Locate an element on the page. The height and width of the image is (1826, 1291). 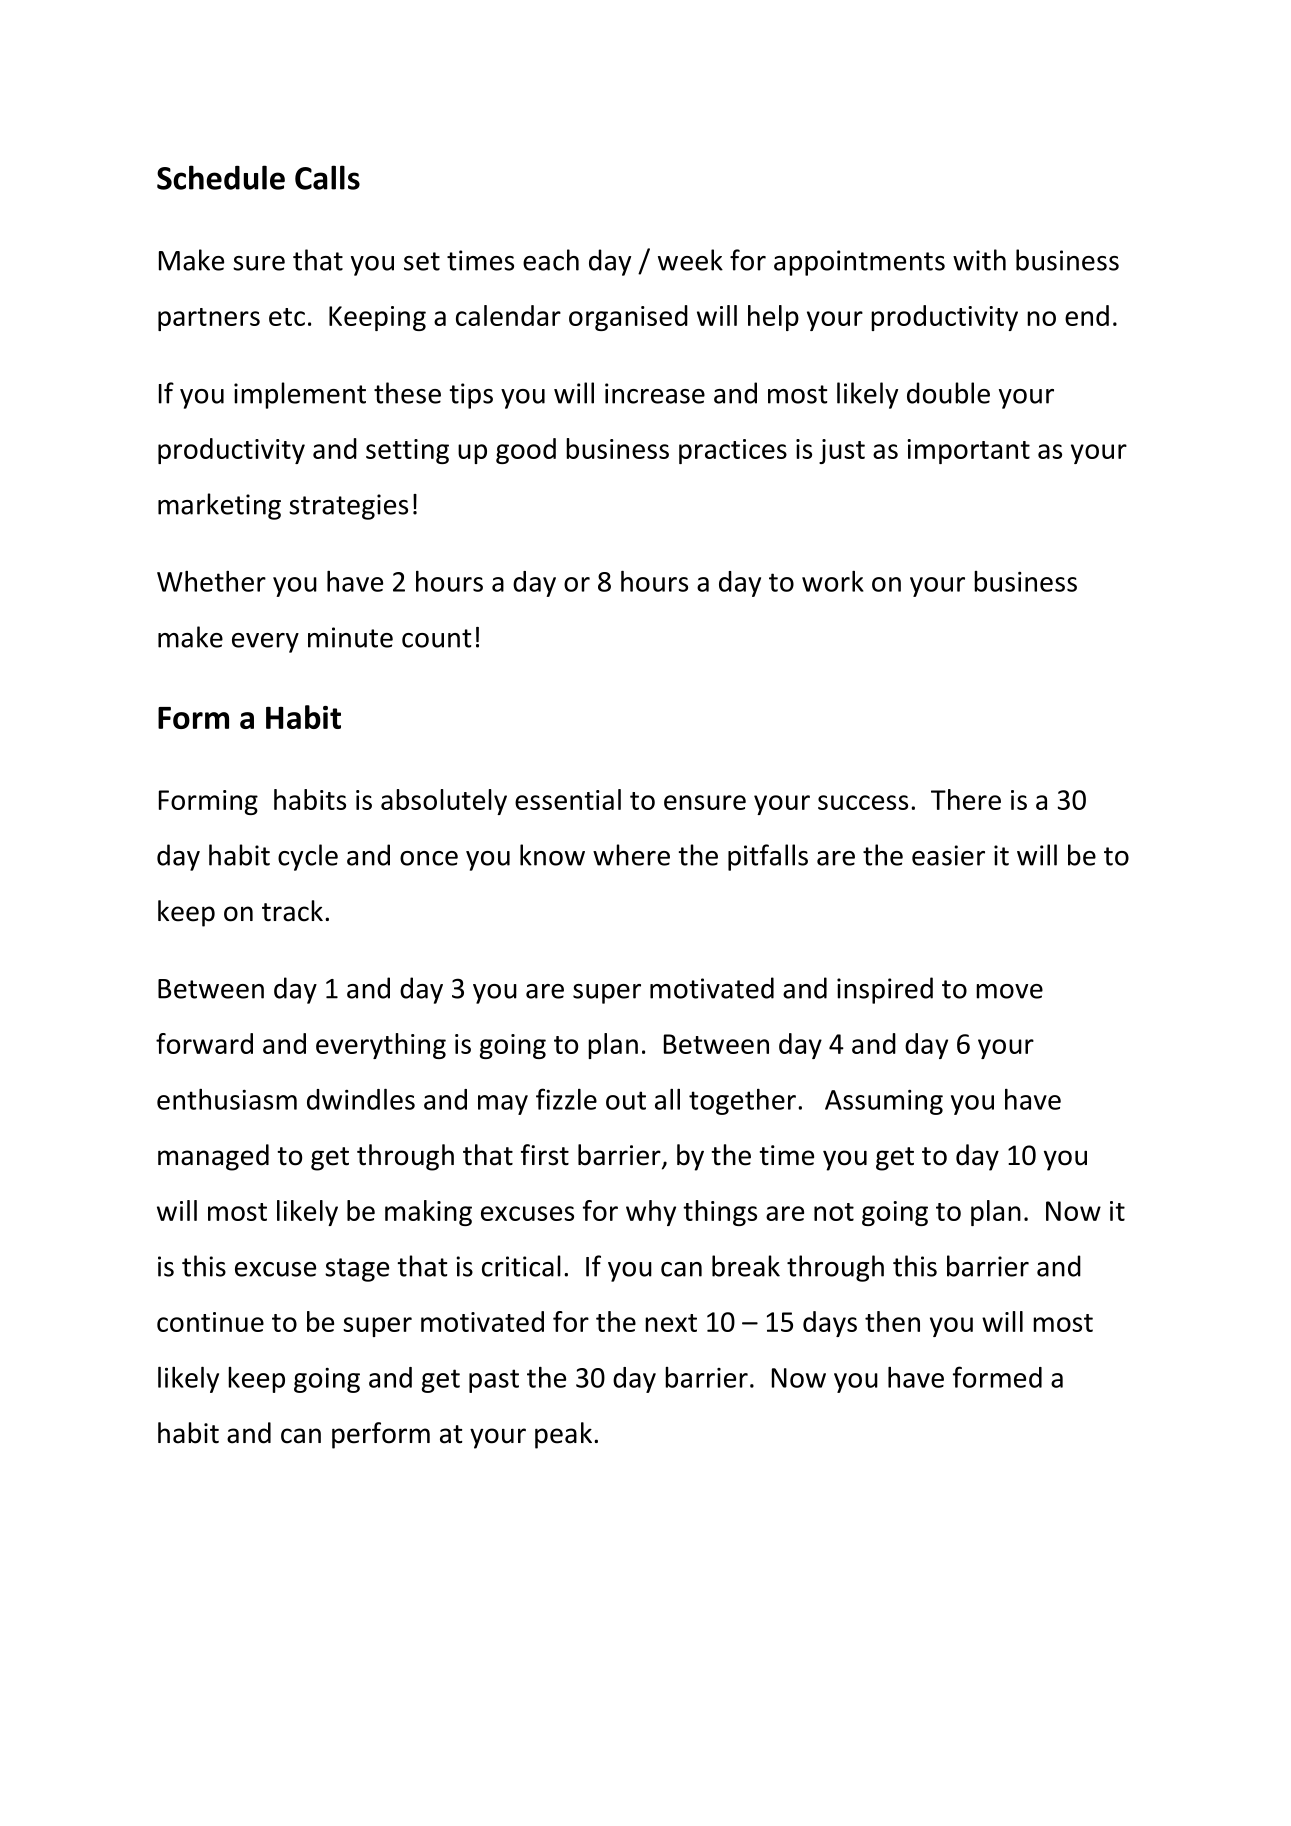
appointments is located at coordinates (859, 263).
